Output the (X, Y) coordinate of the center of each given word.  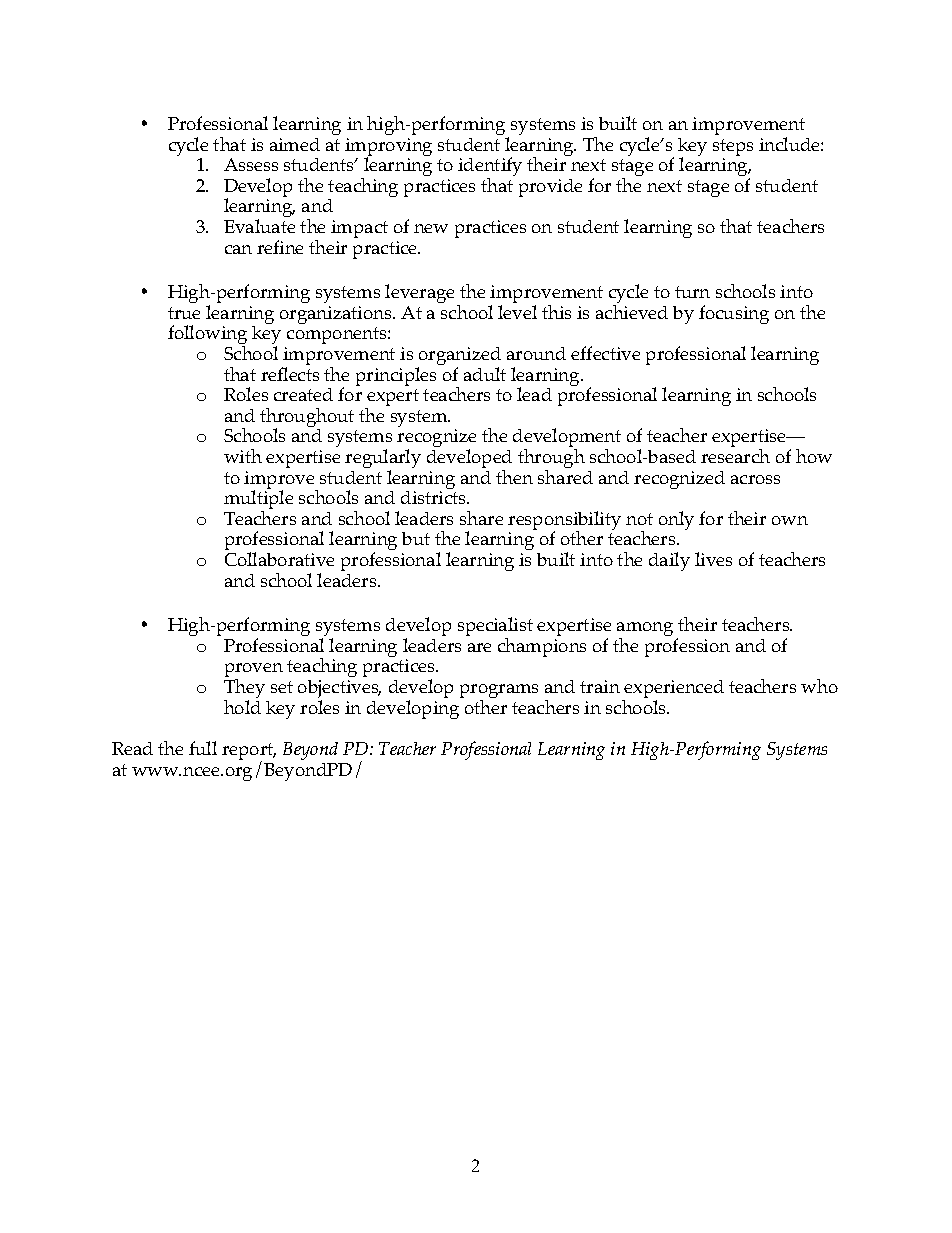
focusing (734, 314)
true (184, 313)
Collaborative (279, 559)
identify (490, 168)
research (735, 456)
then (514, 477)
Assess (251, 164)
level (517, 312)
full (203, 748)
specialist (495, 628)
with (243, 456)
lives (713, 559)
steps (733, 149)
